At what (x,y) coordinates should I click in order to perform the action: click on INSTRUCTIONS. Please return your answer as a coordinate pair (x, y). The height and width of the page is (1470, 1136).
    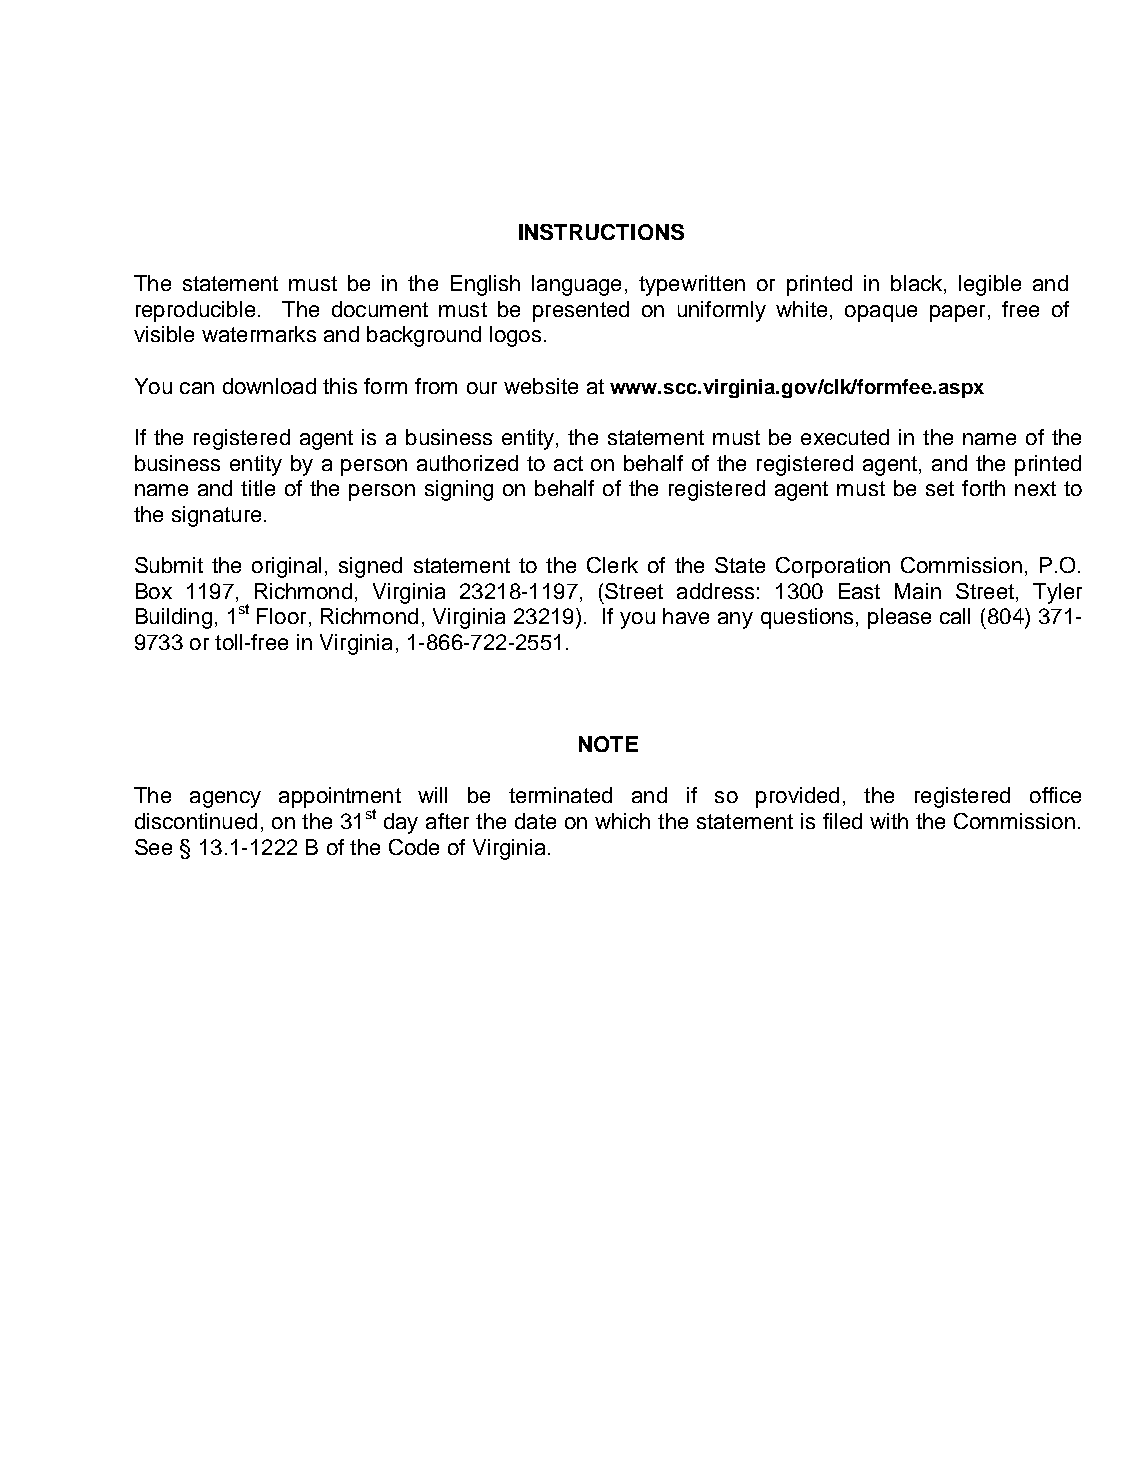
    Looking at the image, I should click on (601, 232).
